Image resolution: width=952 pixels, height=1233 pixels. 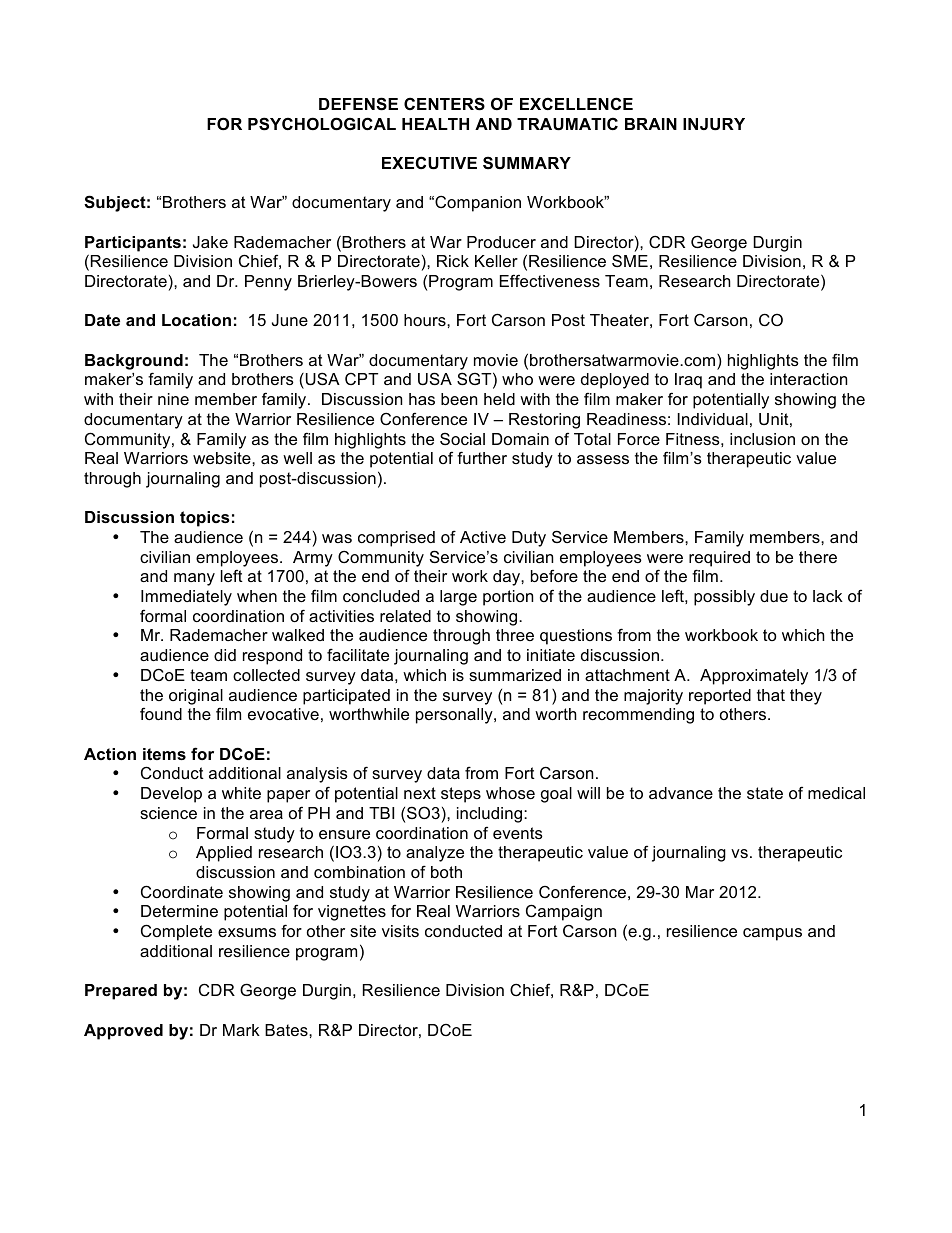 What do you see at coordinates (322, 124) in the screenshot?
I see `PSYCHOLOGICAL` at bounding box center [322, 124].
